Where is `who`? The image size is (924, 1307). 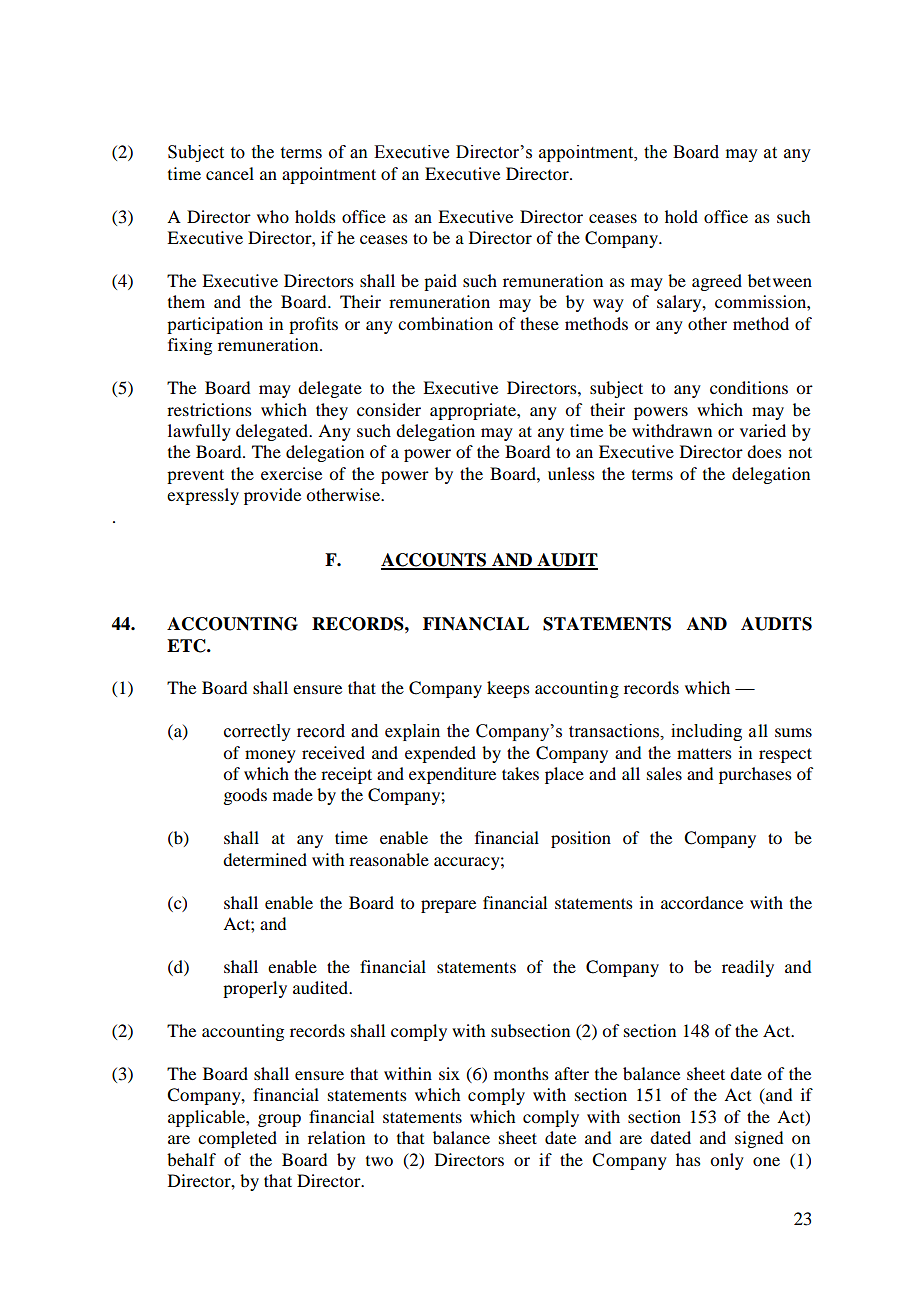
who is located at coordinates (273, 216).
